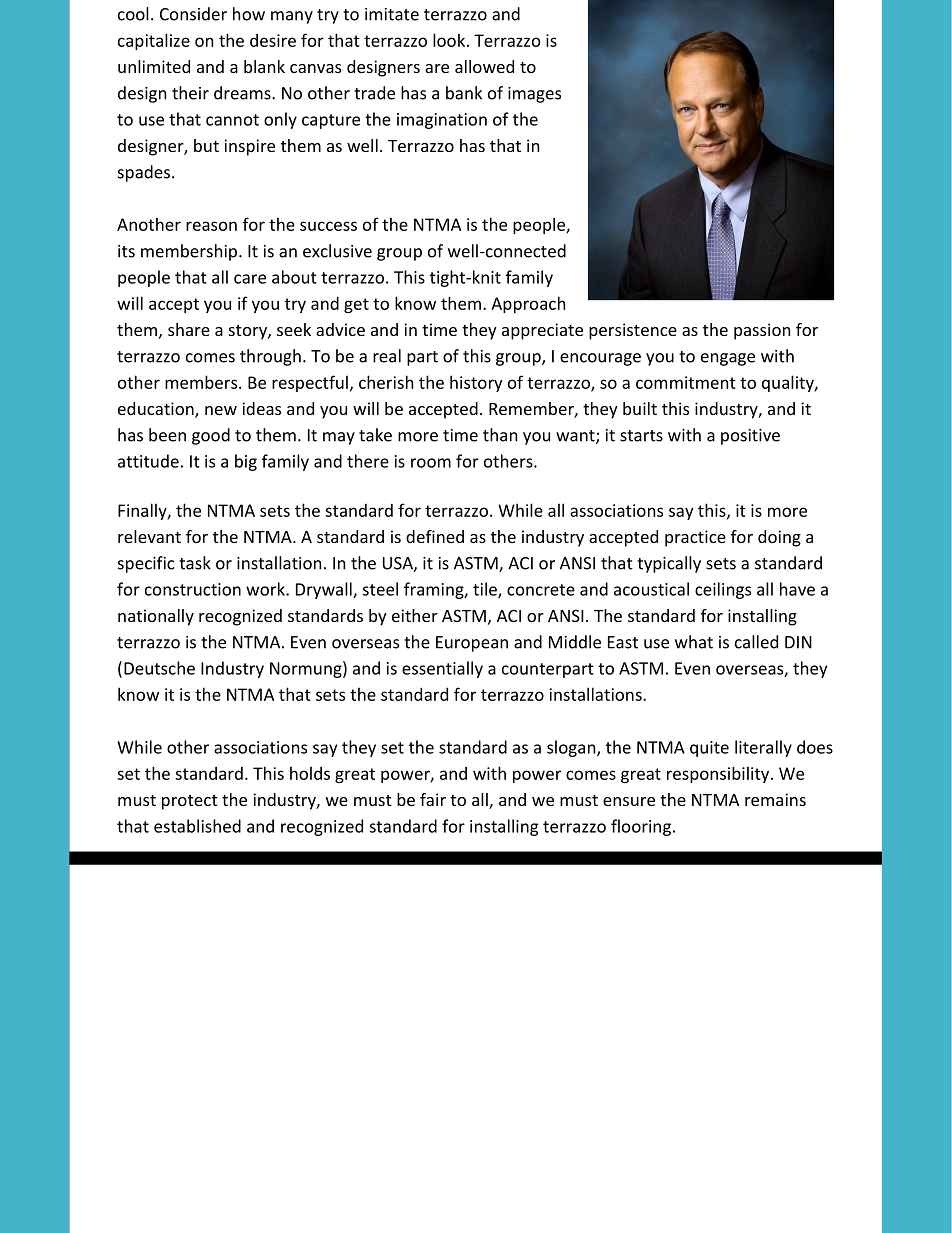  Describe the element at coordinates (750, 437) in the image. I see `positive` at that location.
